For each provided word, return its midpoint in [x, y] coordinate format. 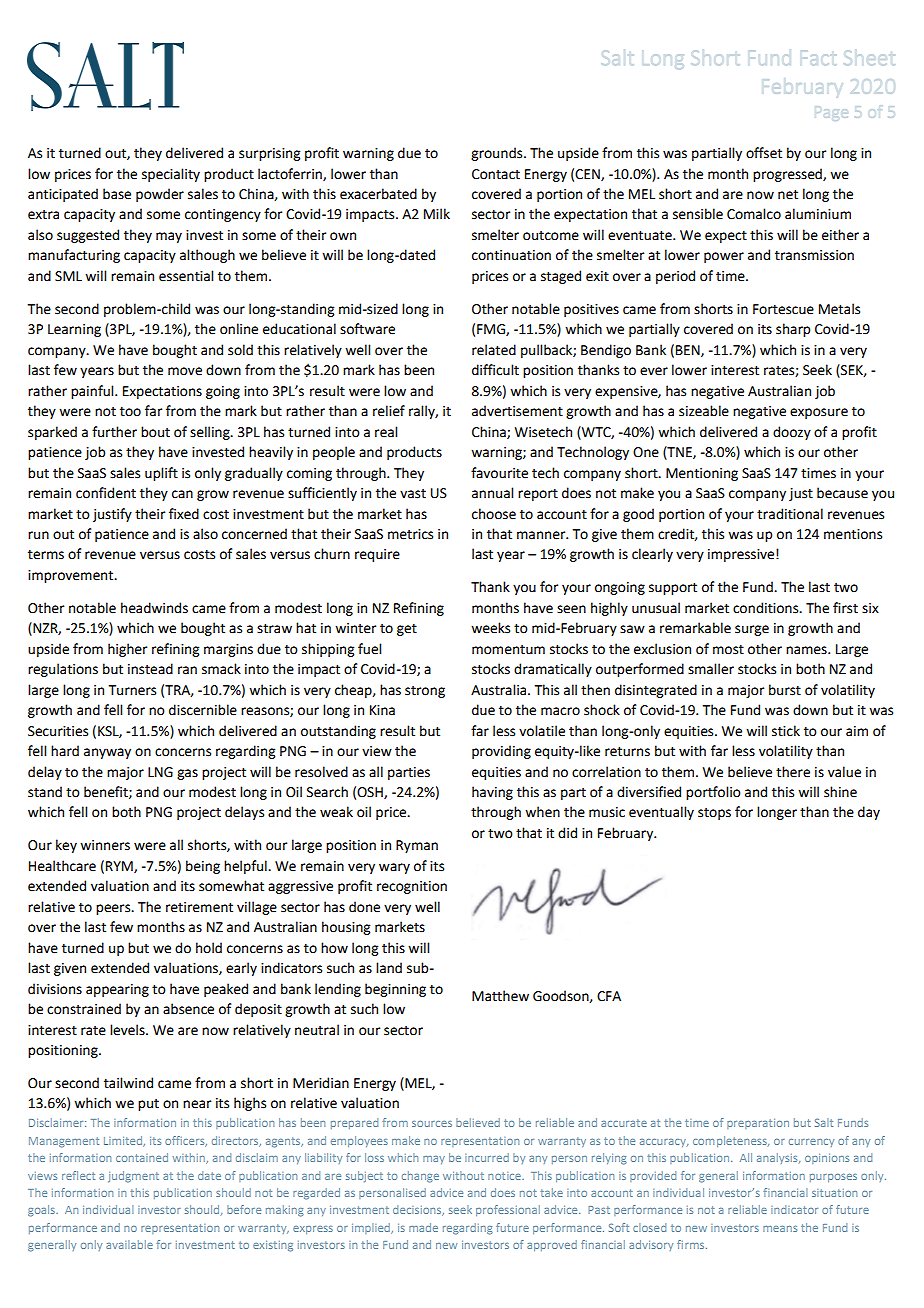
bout [155, 432]
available [129, 1244]
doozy [792, 433]
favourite [499, 473]
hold [209, 948]
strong [425, 692]
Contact [496, 174]
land [389, 968]
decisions [418, 1210]
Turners [132, 690]
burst [785, 690]
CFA [609, 996]
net [788, 195]
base [117, 194]
